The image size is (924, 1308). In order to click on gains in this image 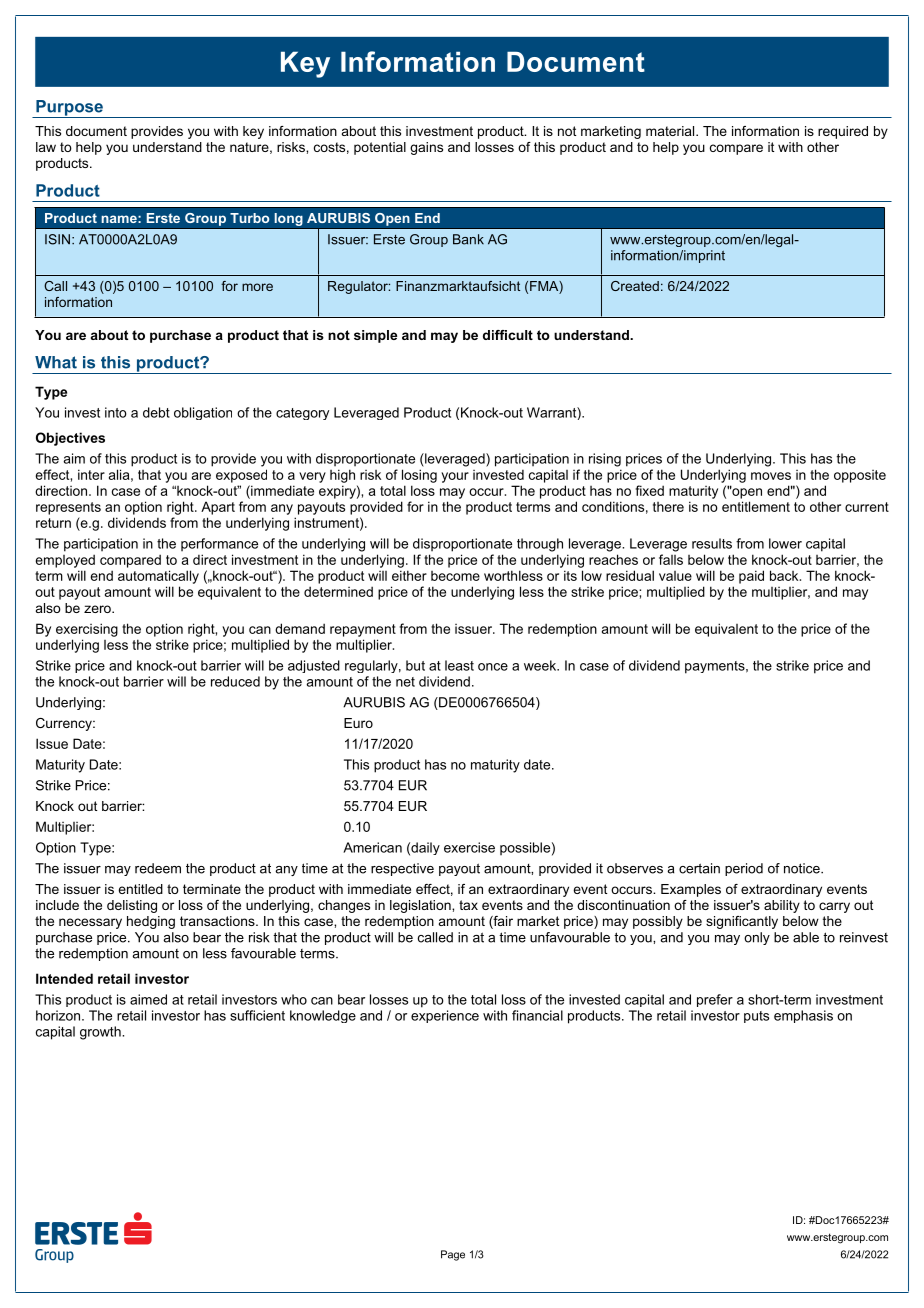, I will do `click(426, 148)`.
